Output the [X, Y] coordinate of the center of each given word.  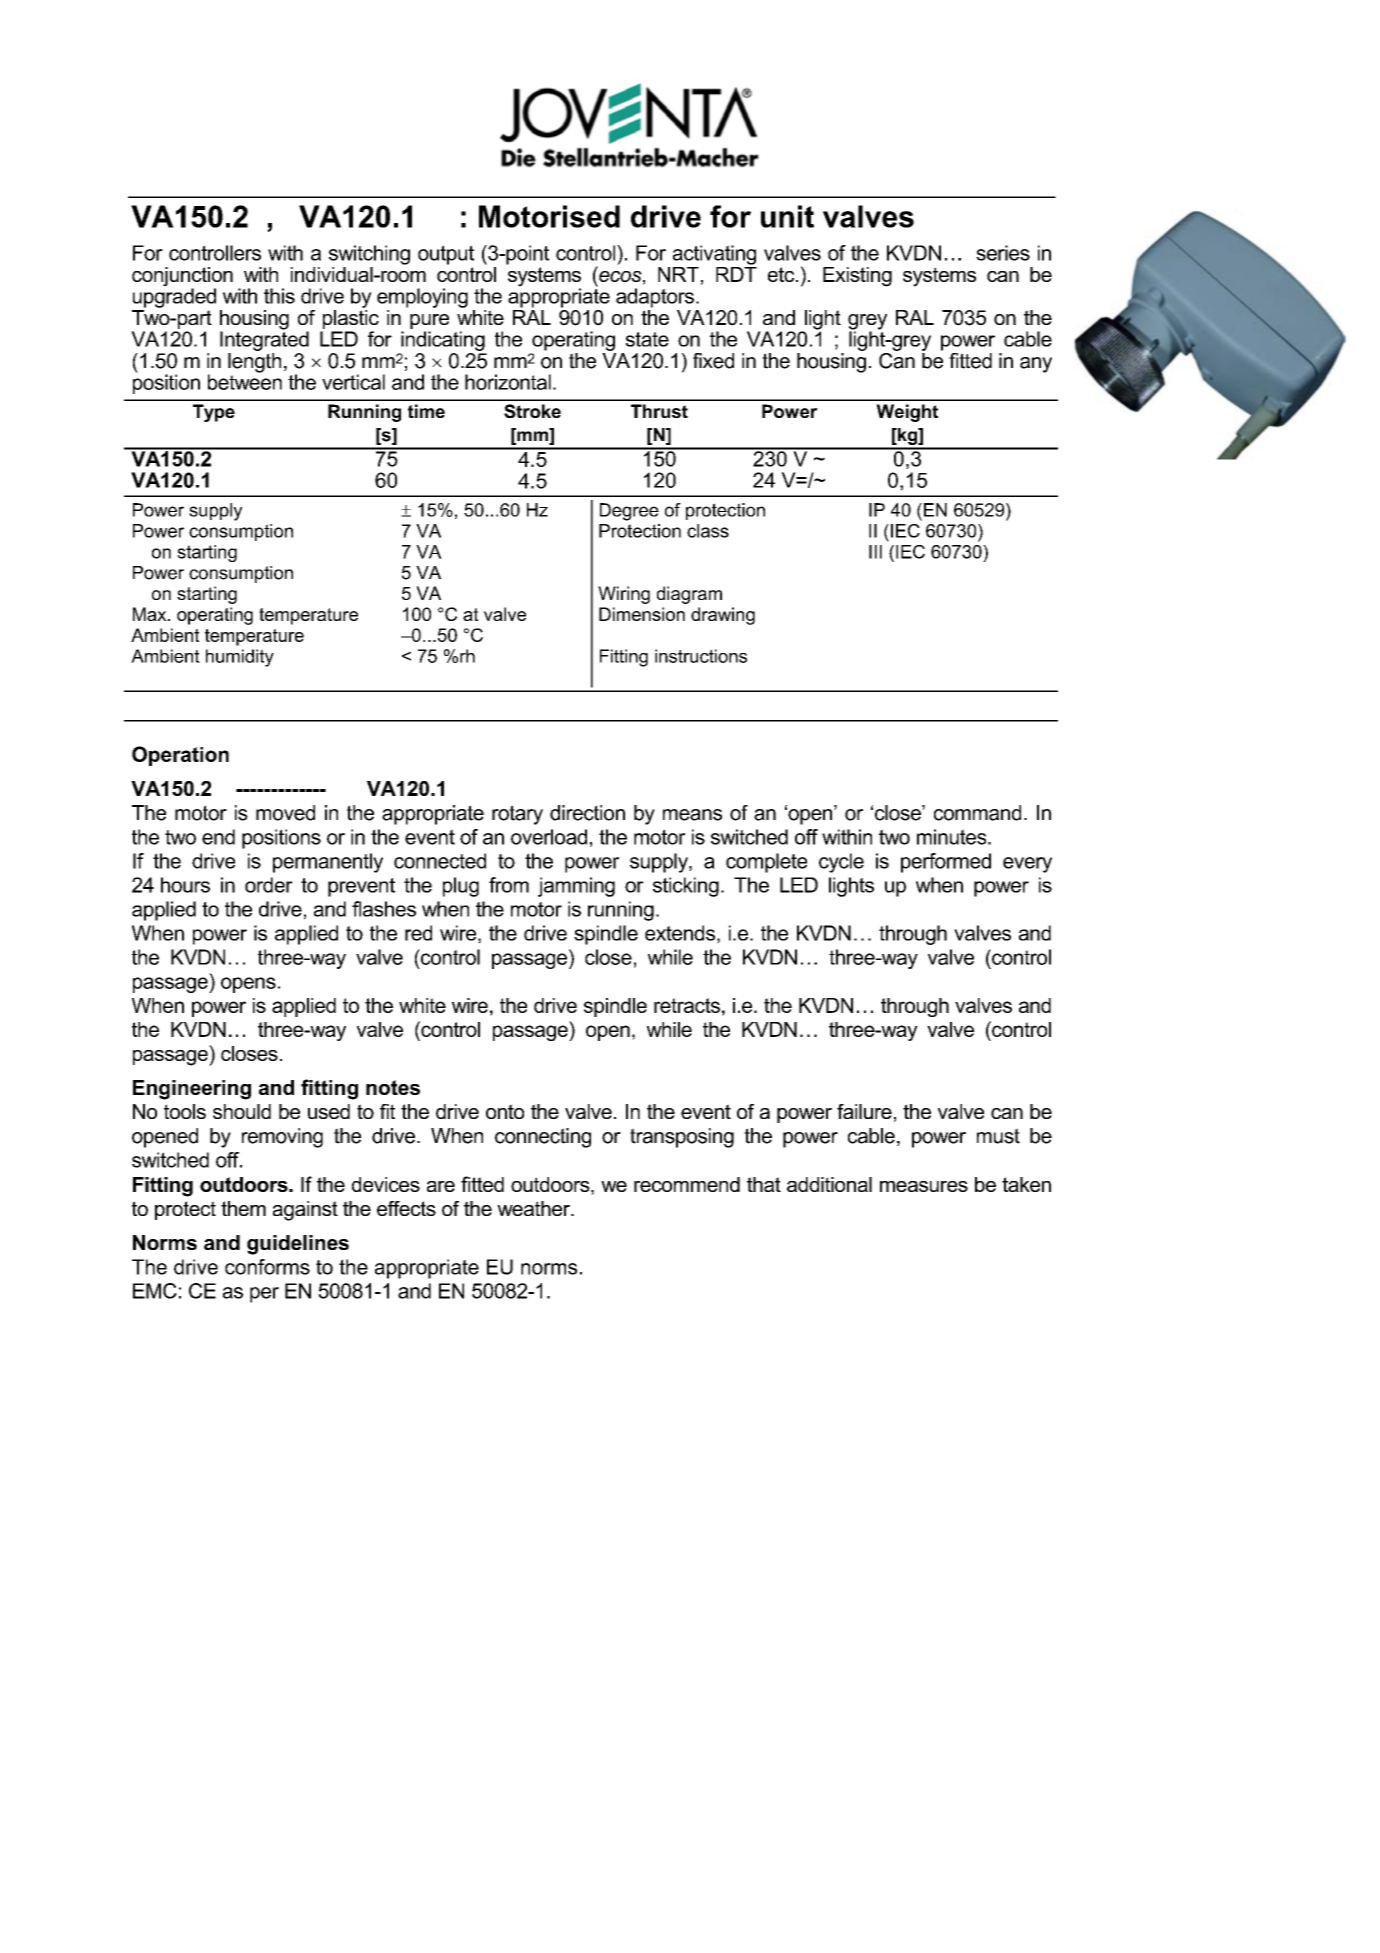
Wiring [624, 595]
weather [534, 1208]
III [875, 552]
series [1003, 253]
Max [151, 614]
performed [946, 863]
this [279, 296]
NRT [678, 274]
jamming [576, 887]
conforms [267, 1267]
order [269, 885]
